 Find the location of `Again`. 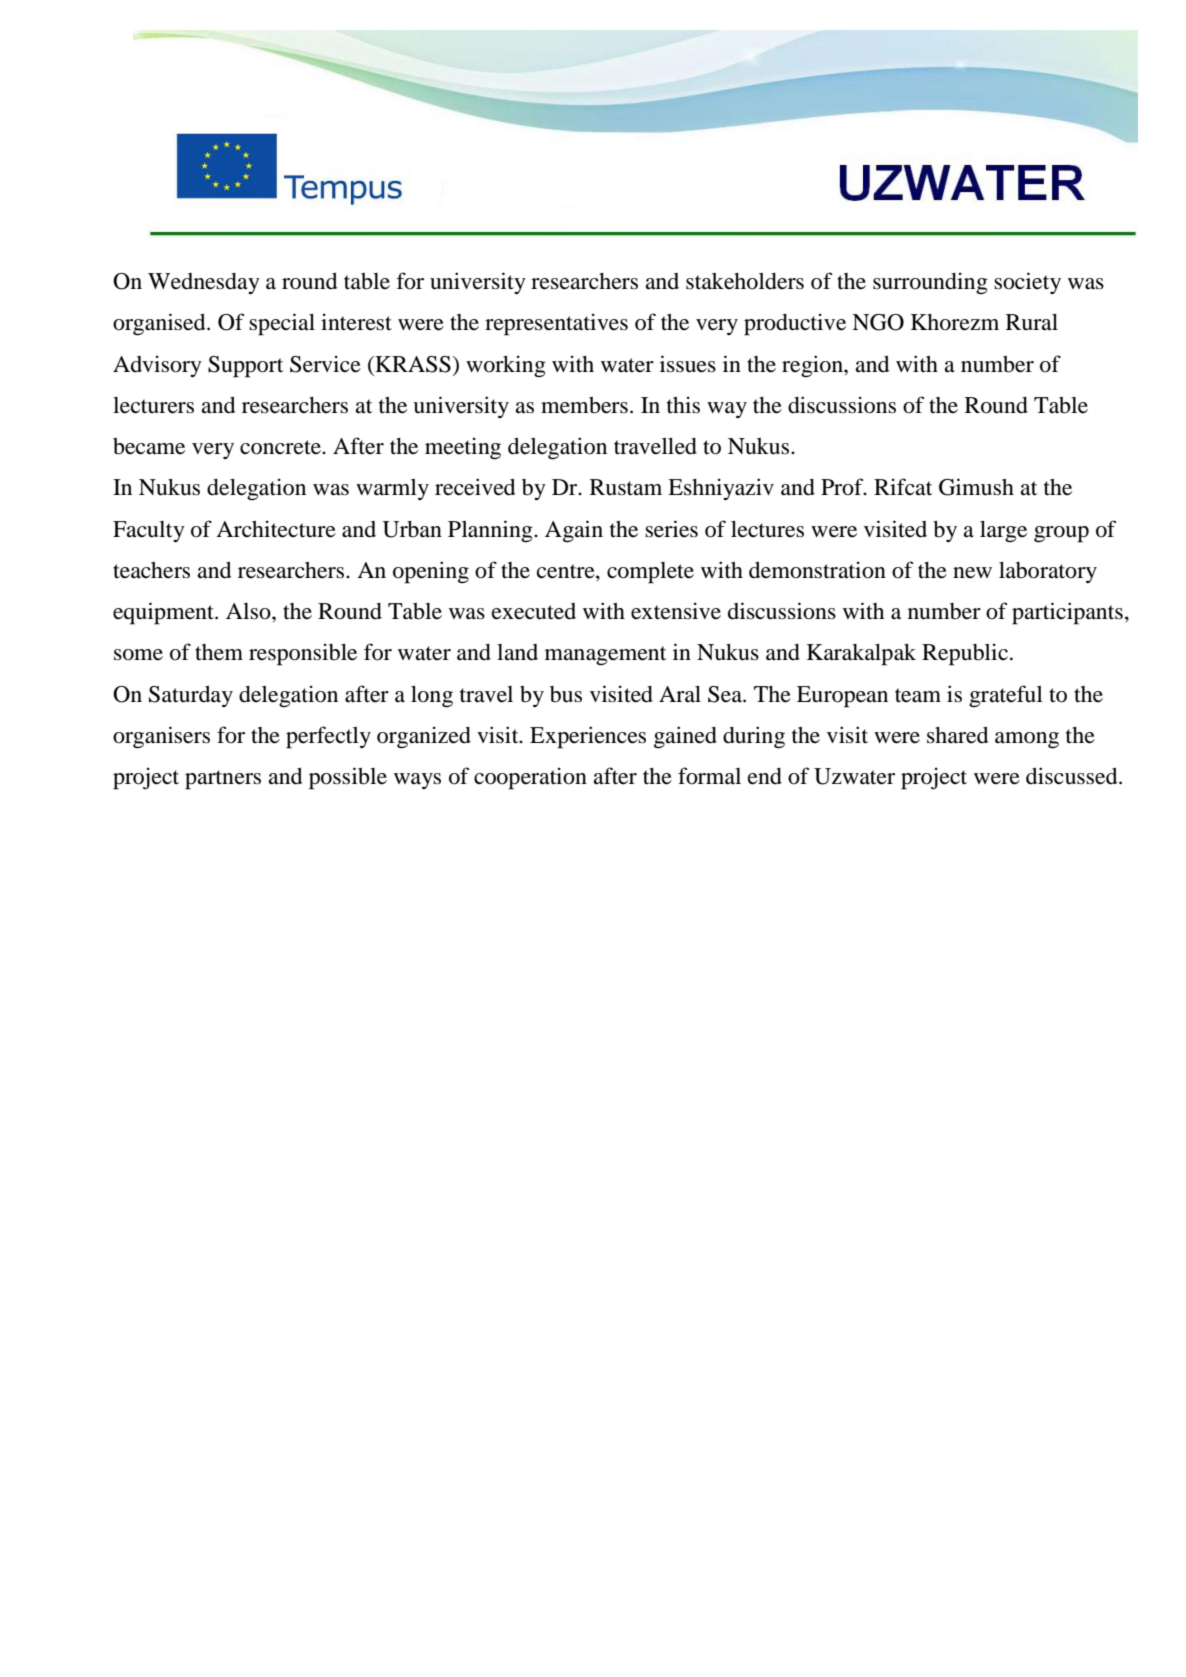

Again is located at coordinates (574, 531).
